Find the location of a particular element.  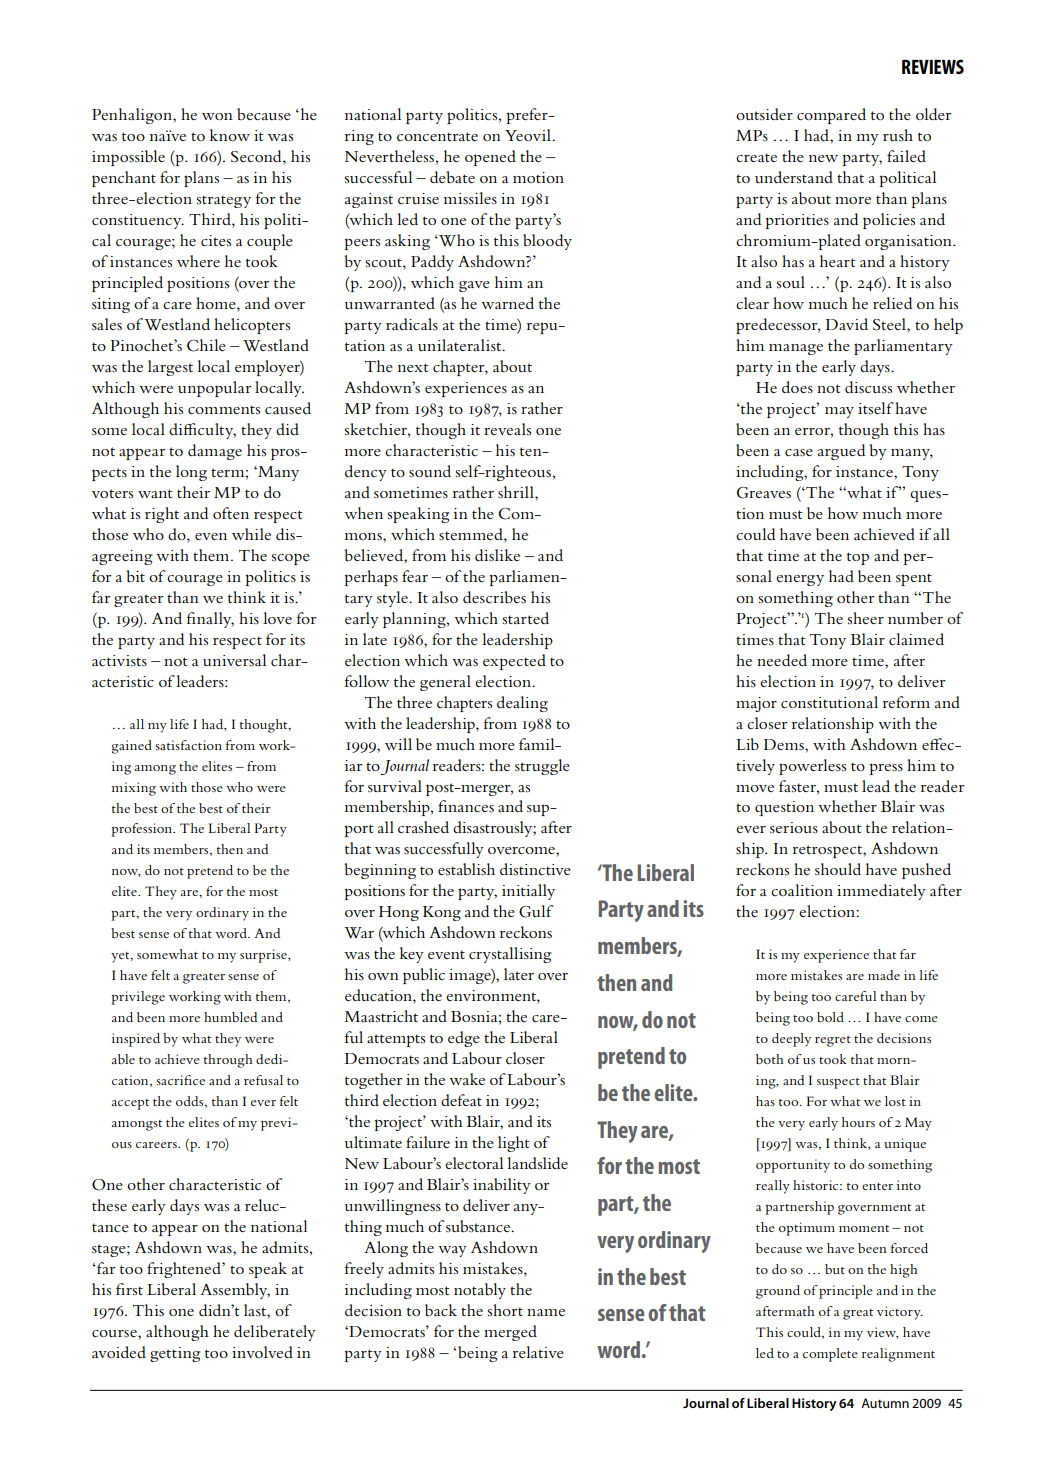

relative is located at coordinates (538, 1352).
